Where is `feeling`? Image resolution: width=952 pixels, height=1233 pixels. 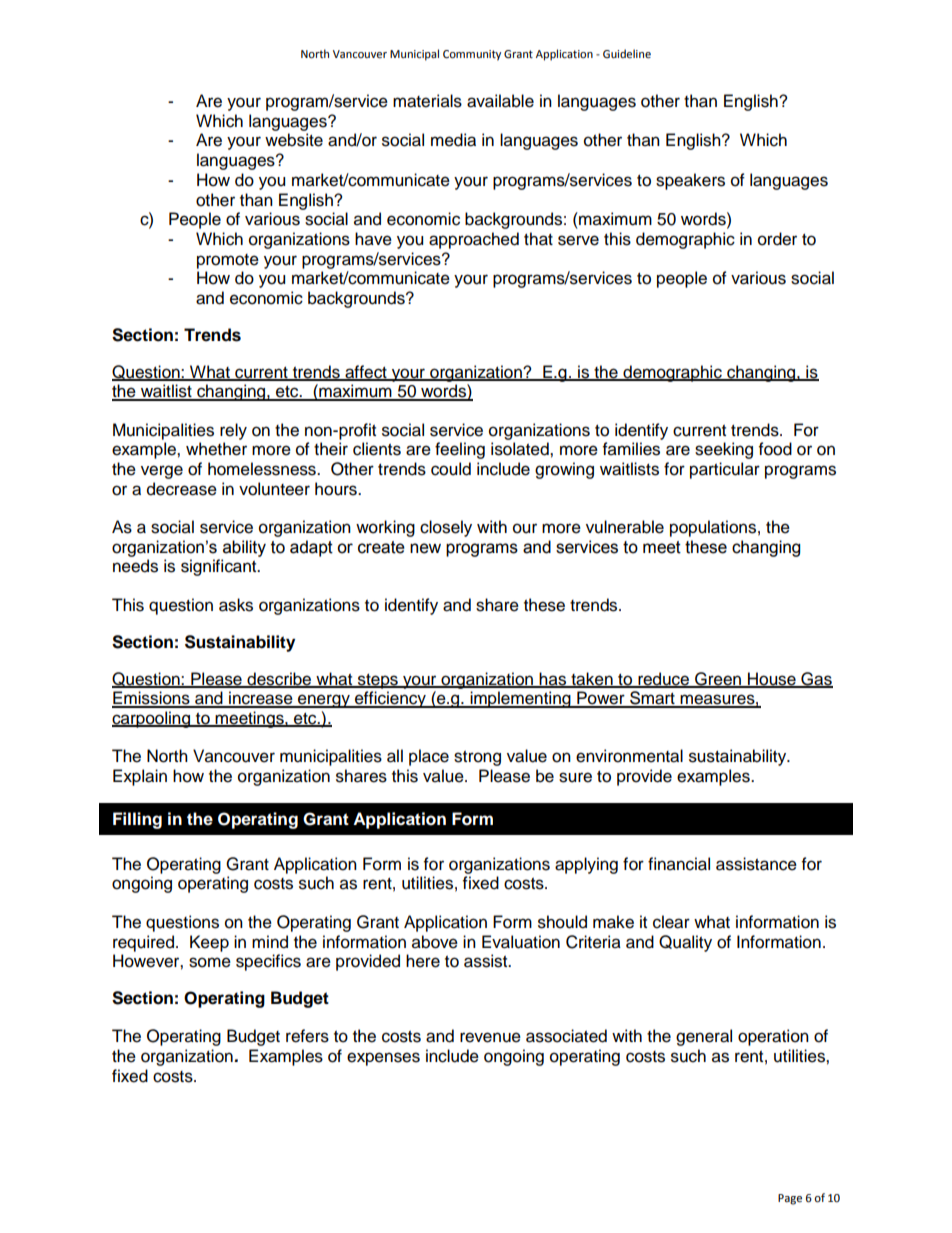
feeling is located at coordinates (460, 450).
